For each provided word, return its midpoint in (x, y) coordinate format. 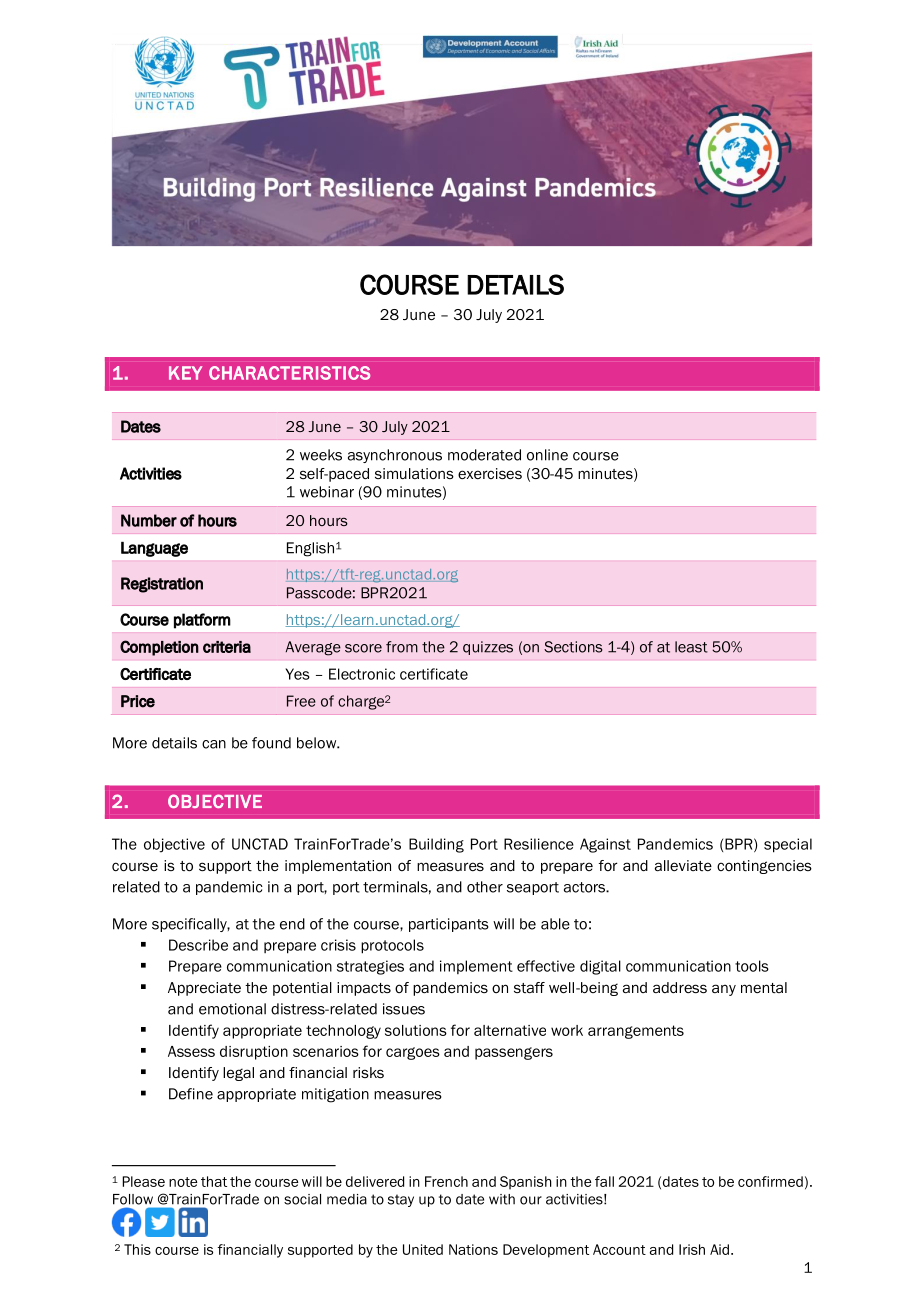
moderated (484, 455)
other (485, 887)
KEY (185, 373)
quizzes (488, 648)
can (214, 744)
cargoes (413, 1053)
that (214, 1181)
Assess (191, 1051)
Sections (573, 647)
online (547, 455)
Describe (198, 945)
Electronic (362, 674)
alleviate (683, 865)
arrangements (636, 1032)
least (691, 647)
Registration (162, 585)
